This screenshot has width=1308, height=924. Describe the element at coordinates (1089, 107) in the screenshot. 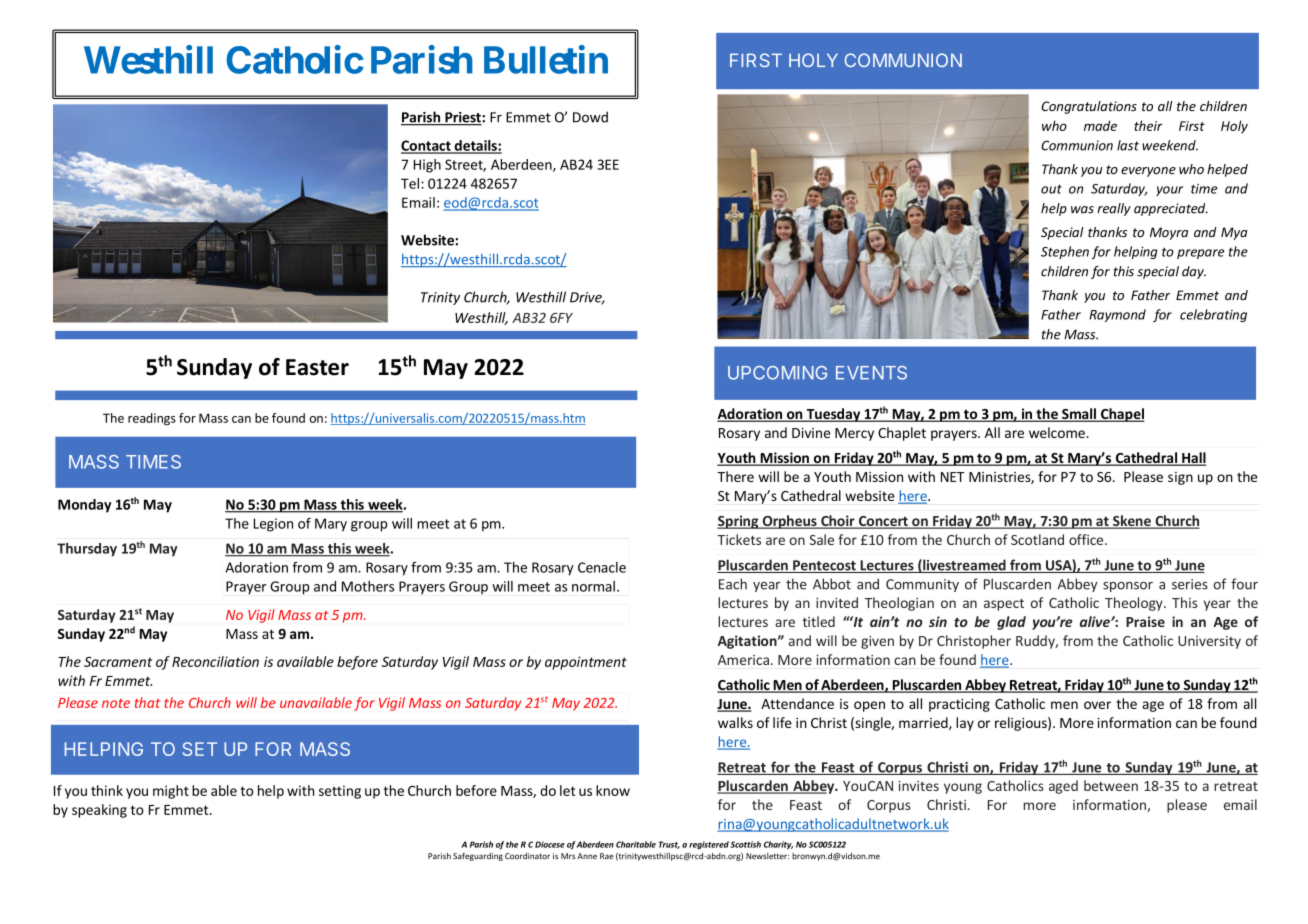

I see `Congratulations` at that location.
